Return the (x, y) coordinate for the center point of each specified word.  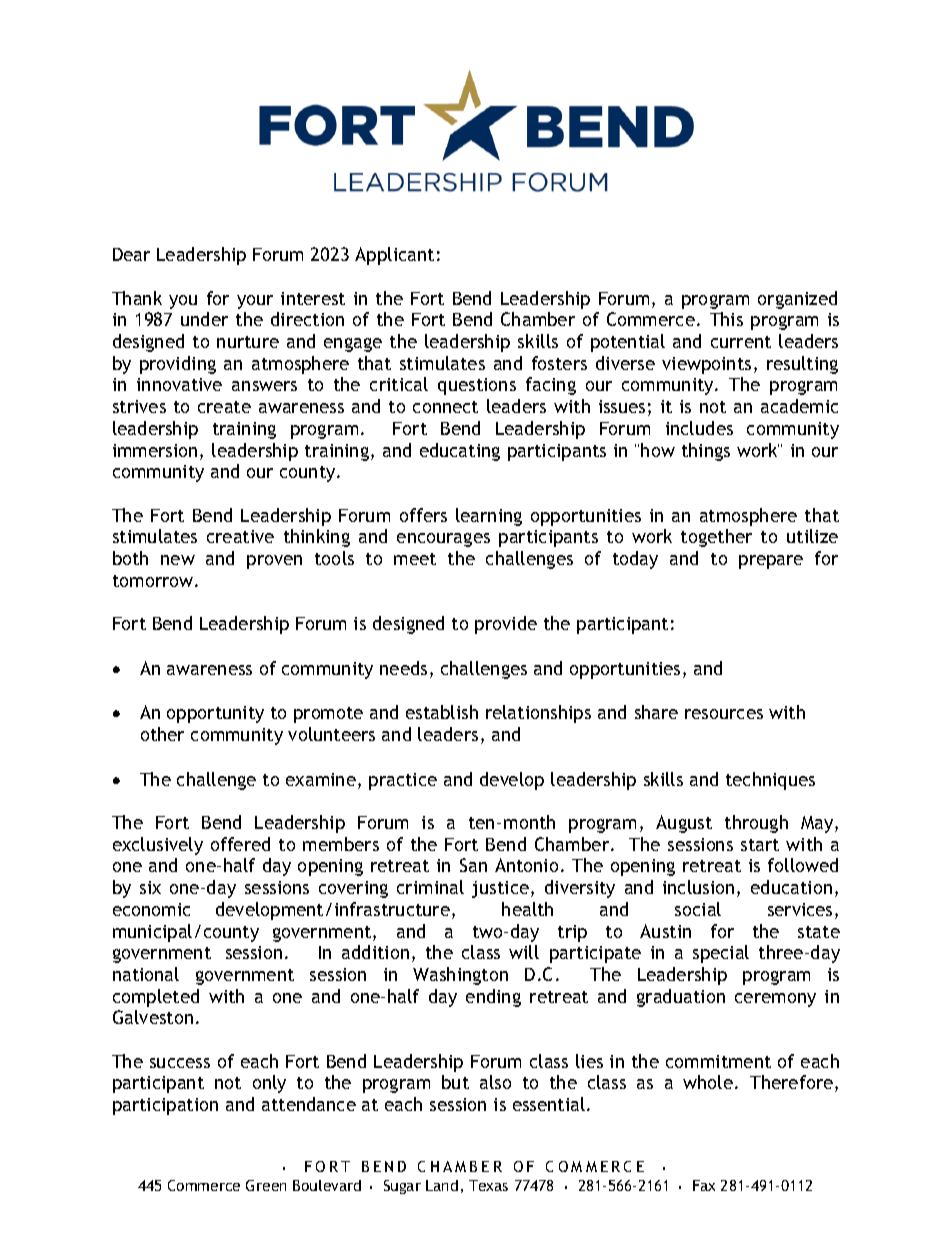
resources (724, 714)
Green (266, 1185)
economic (151, 909)
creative (240, 536)
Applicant (394, 256)
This (726, 319)
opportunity (215, 714)
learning (489, 517)
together (716, 538)
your (255, 302)
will (524, 952)
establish (442, 712)
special (721, 954)
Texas (488, 1185)
